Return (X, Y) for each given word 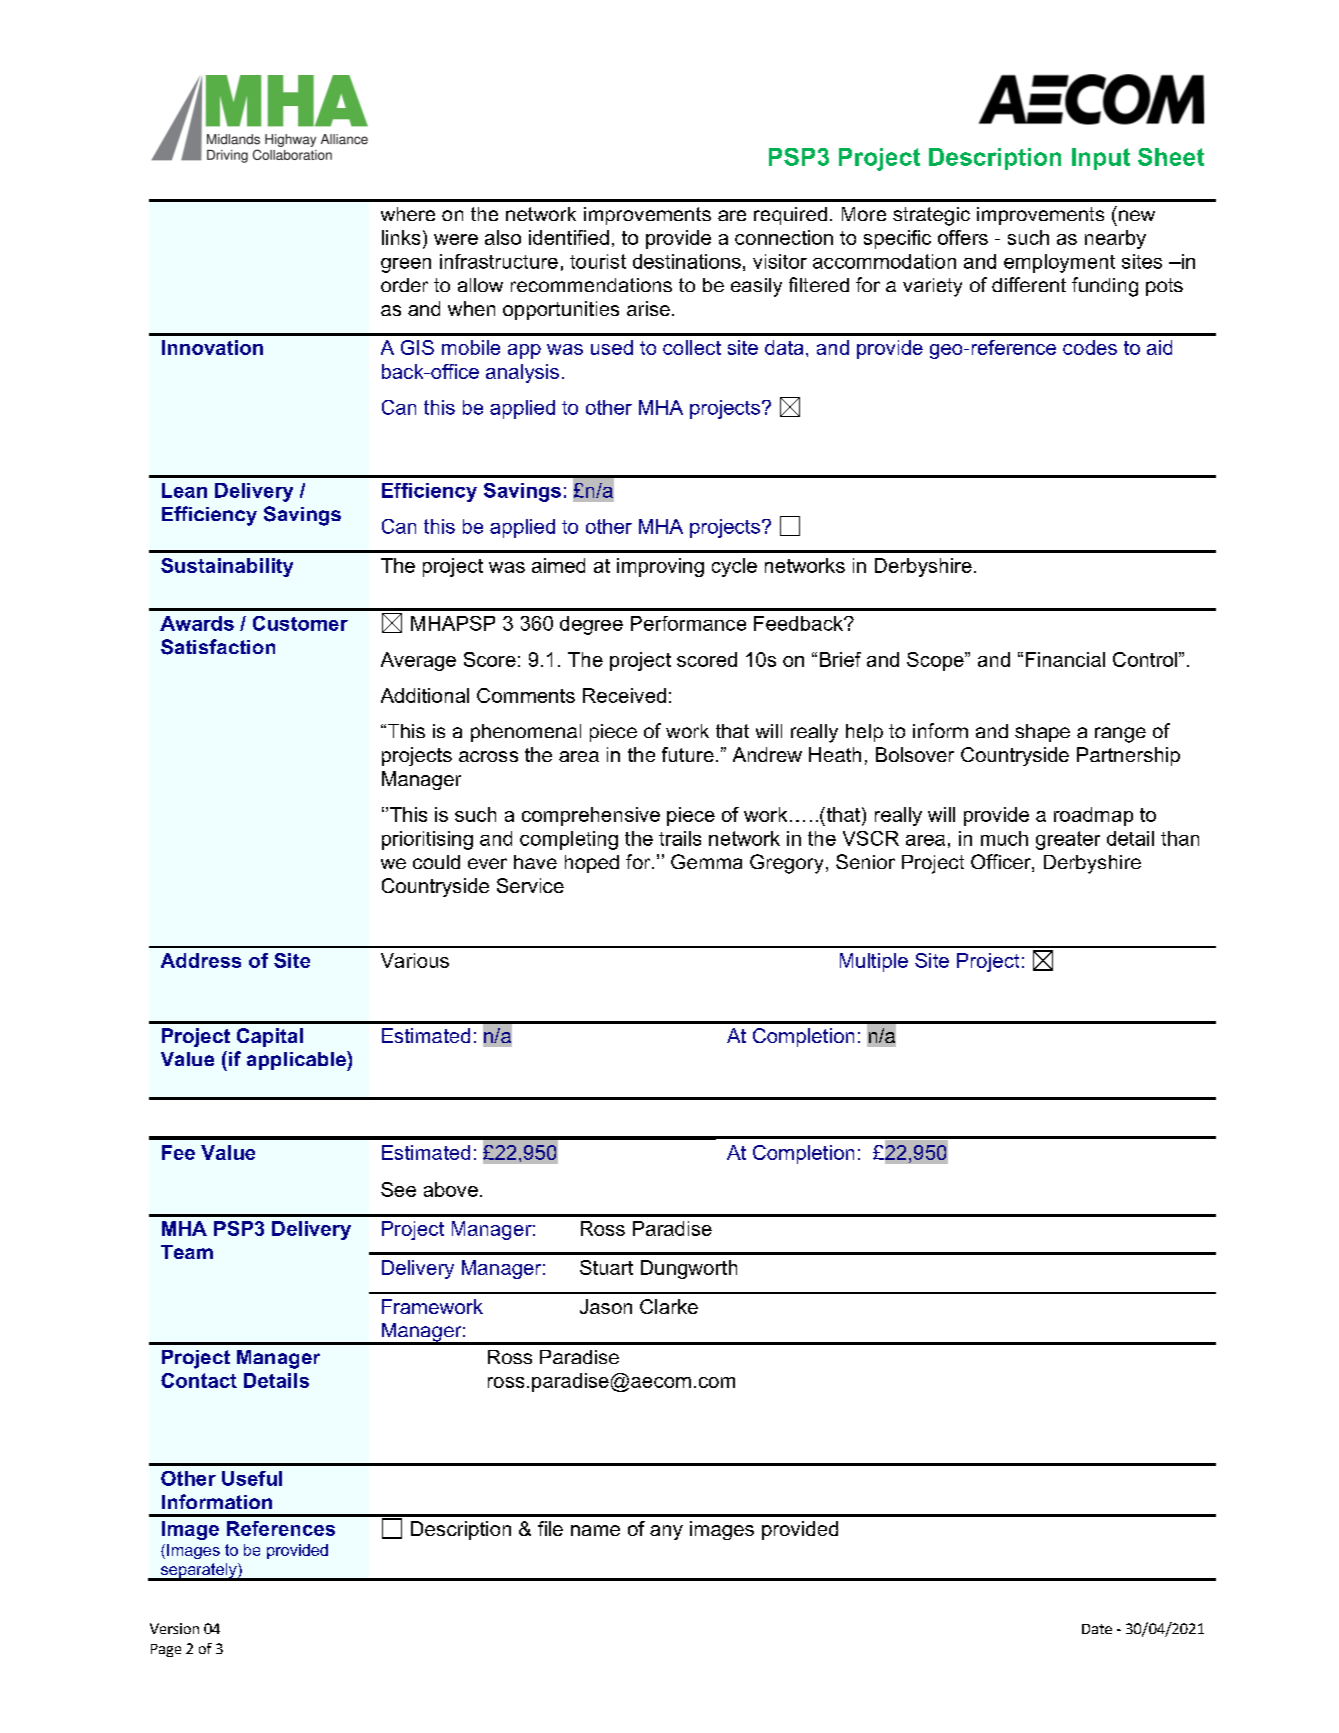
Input (1101, 159)
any (666, 1532)
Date (1097, 1629)
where (408, 214)
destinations (687, 261)
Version (174, 1628)
